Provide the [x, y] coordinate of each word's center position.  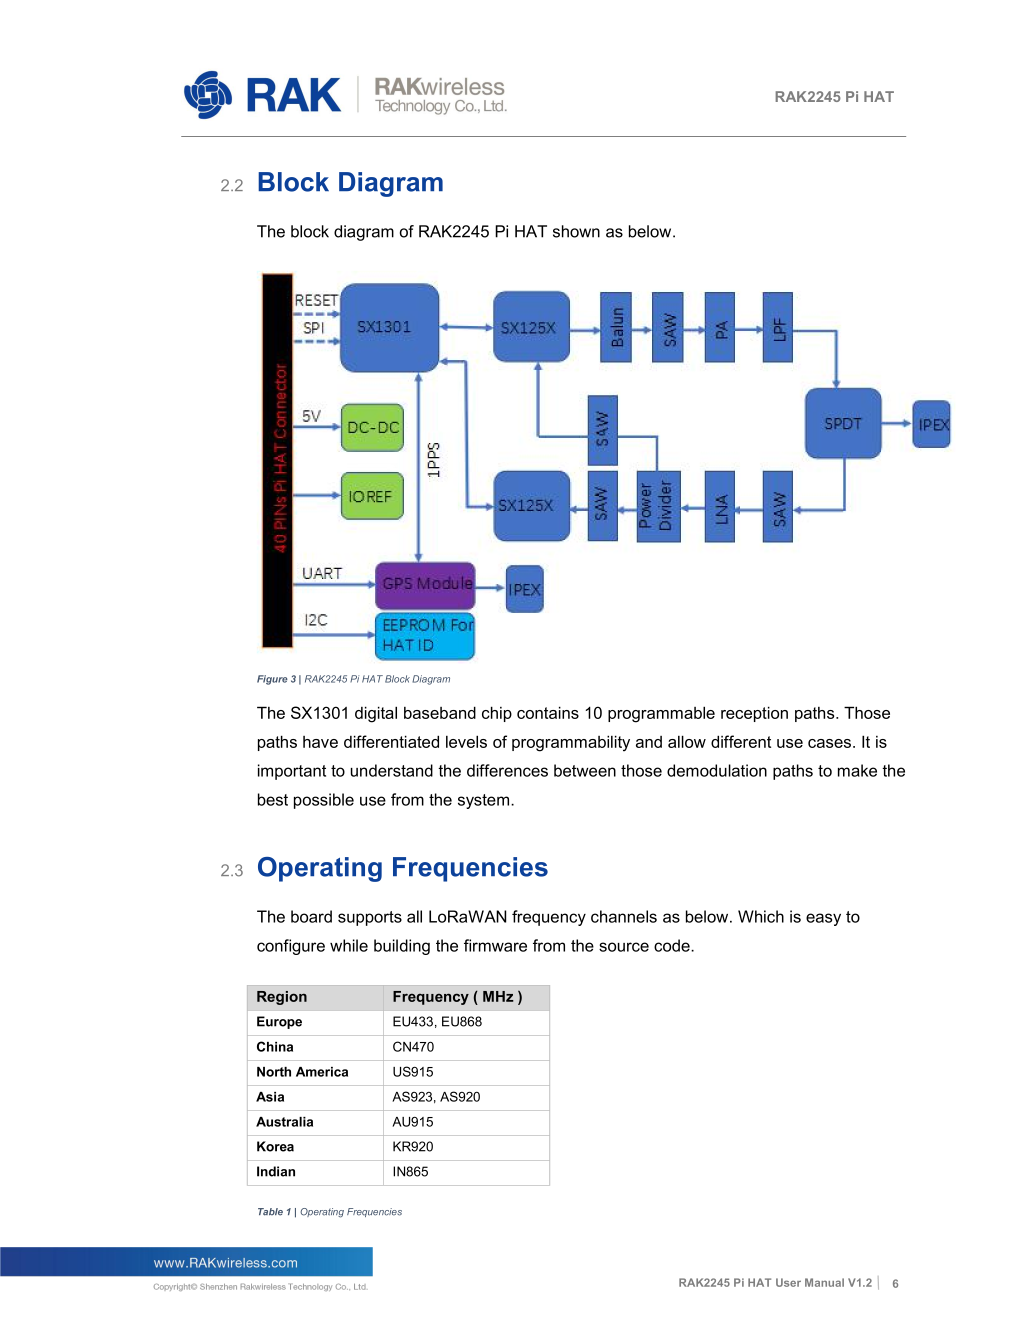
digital [376, 714]
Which [761, 916]
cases [831, 743]
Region [282, 998]
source [624, 947]
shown [576, 231]
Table [270, 1212]
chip [497, 714]
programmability [571, 743]
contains [548, 712]
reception [754, 714]
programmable [661, 714]
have [320, 742]
